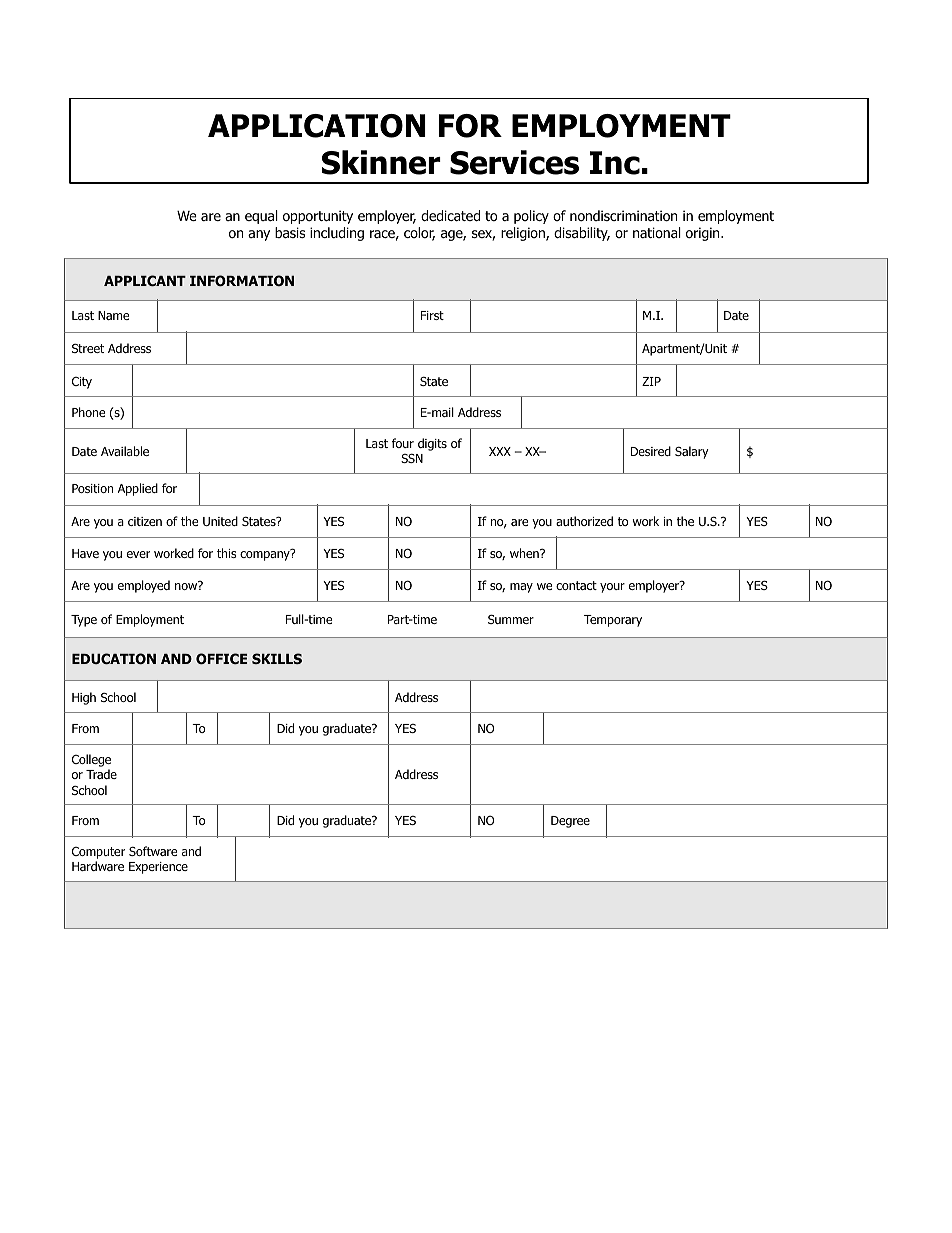 This screenshot has height=1233, width=952. I want to click on Temporary, so click(613, 621).
